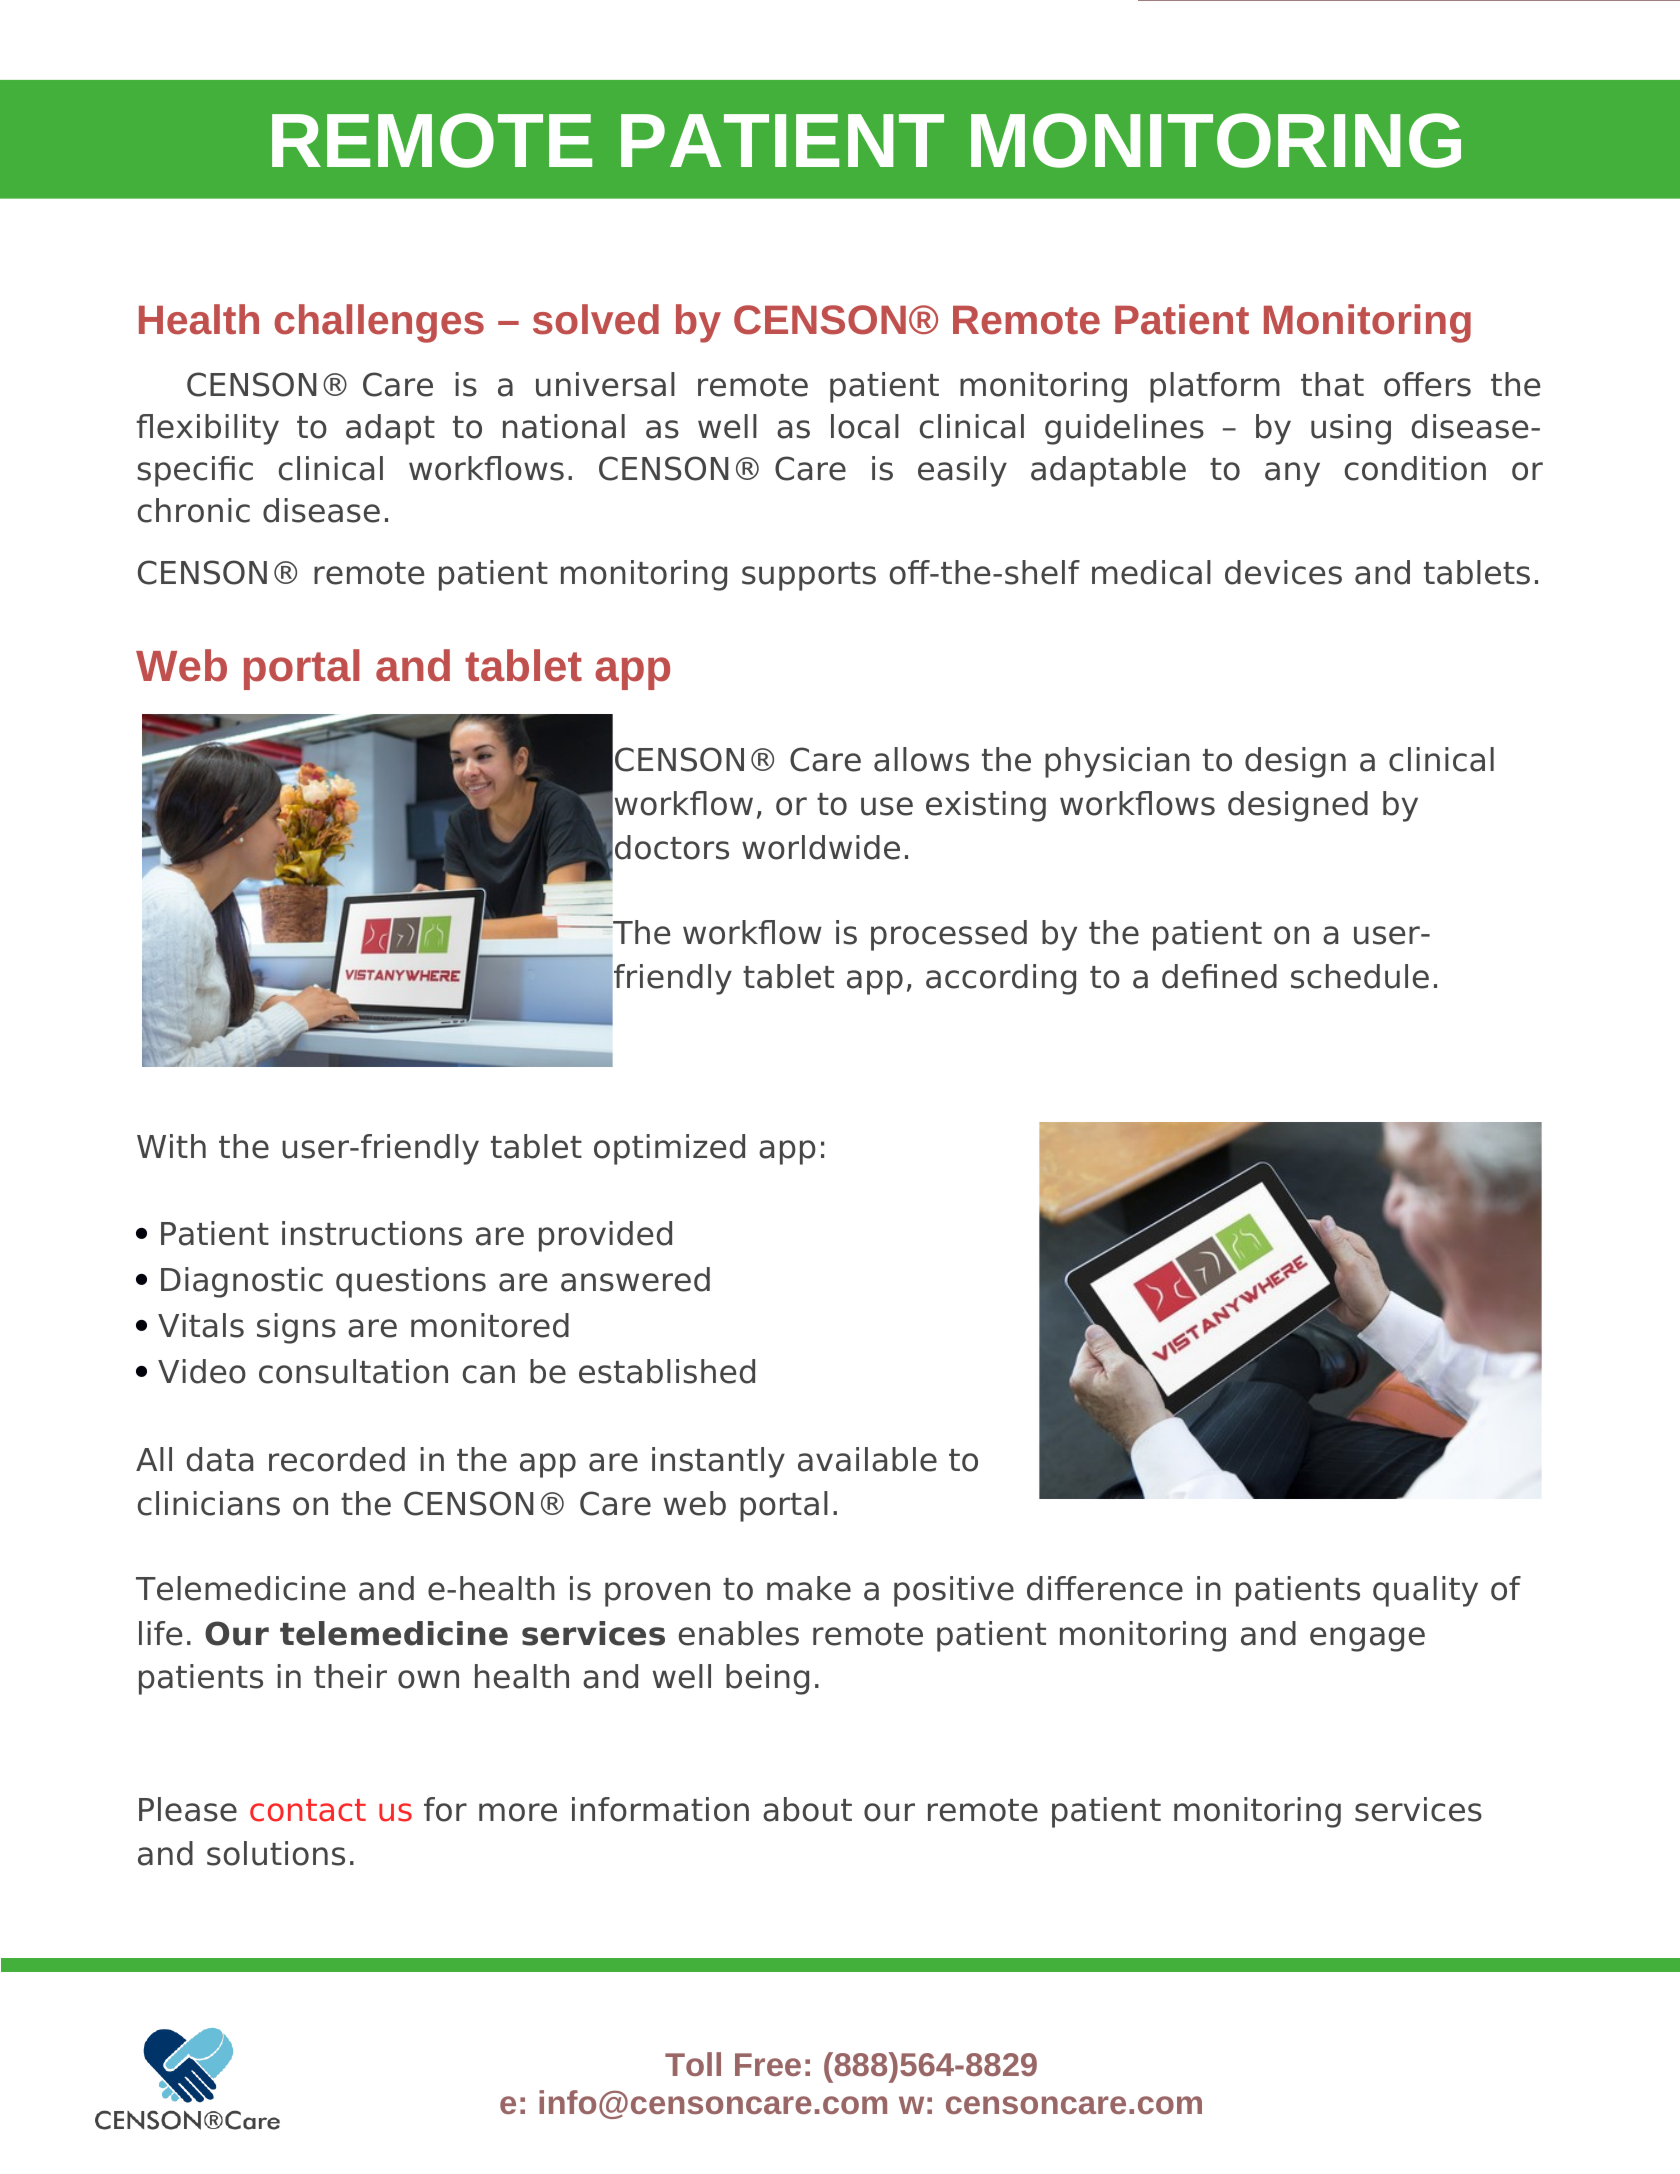 Image resolution: width=1680 pixels, height=2174 pixels. Describe the element at coordinates (1292, 474) in the page. I see `any` at that location.
